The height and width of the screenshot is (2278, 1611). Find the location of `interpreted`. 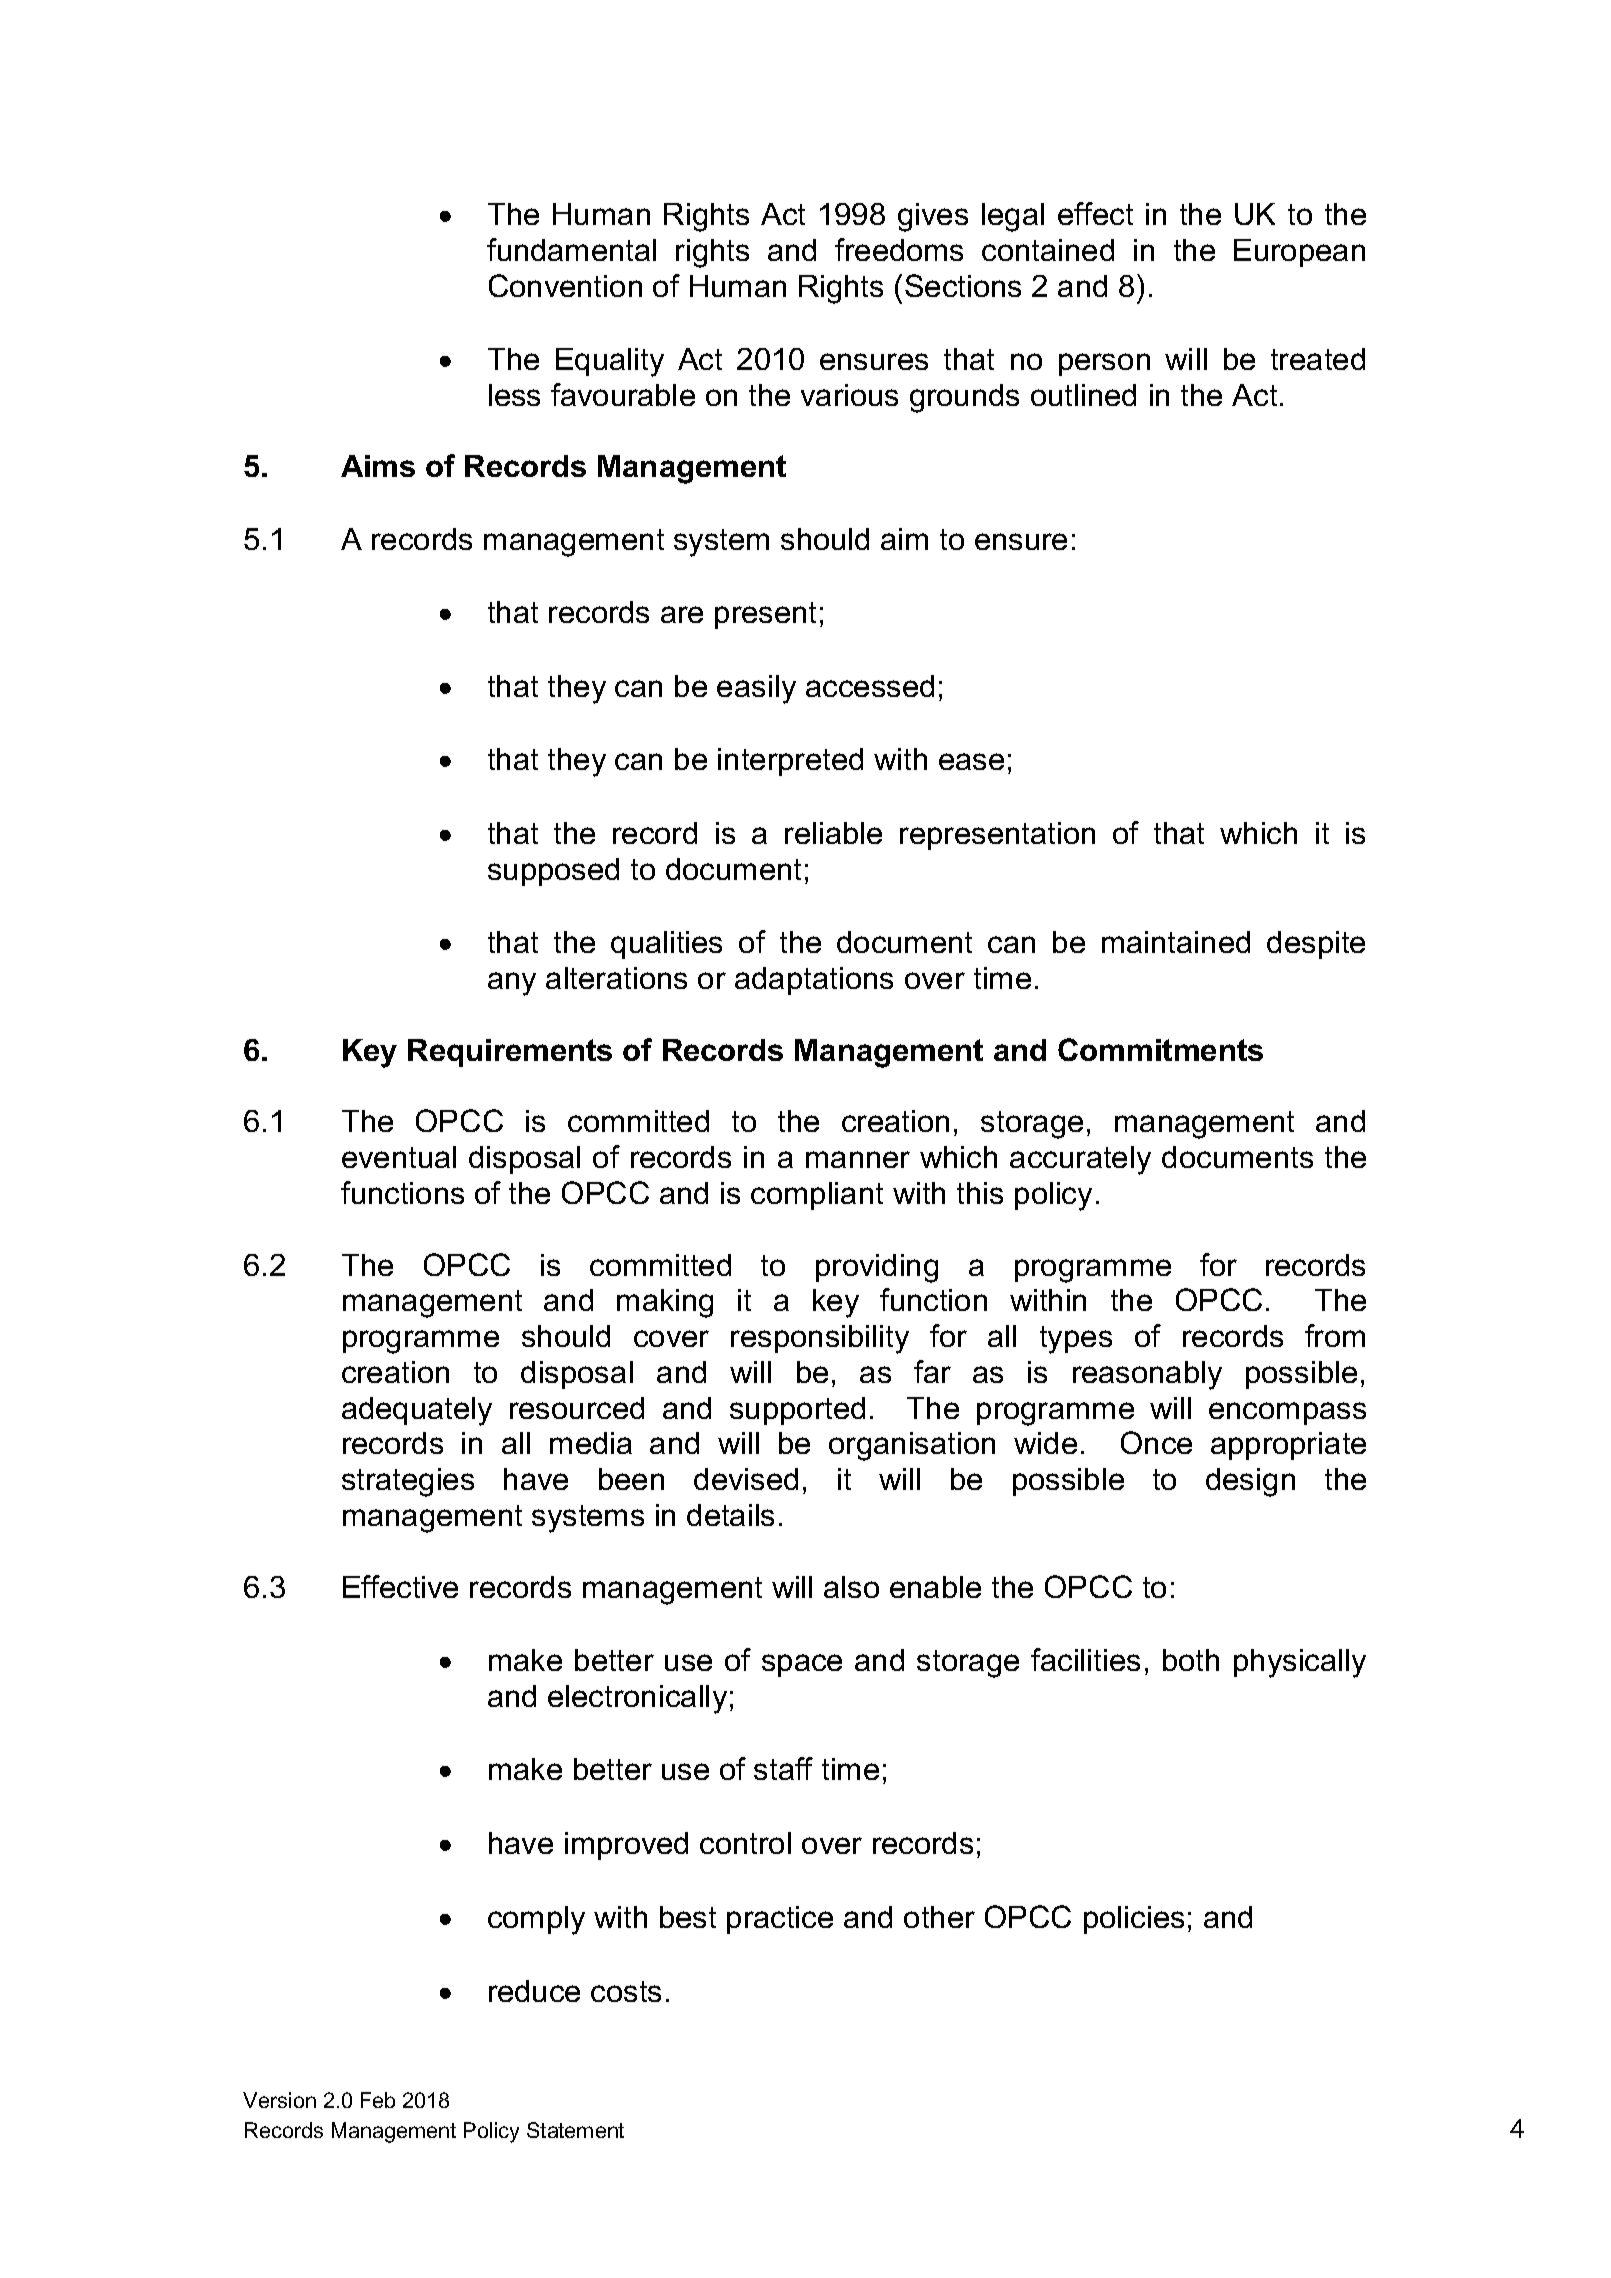

interpreted is located at coordinates (790, 762).
